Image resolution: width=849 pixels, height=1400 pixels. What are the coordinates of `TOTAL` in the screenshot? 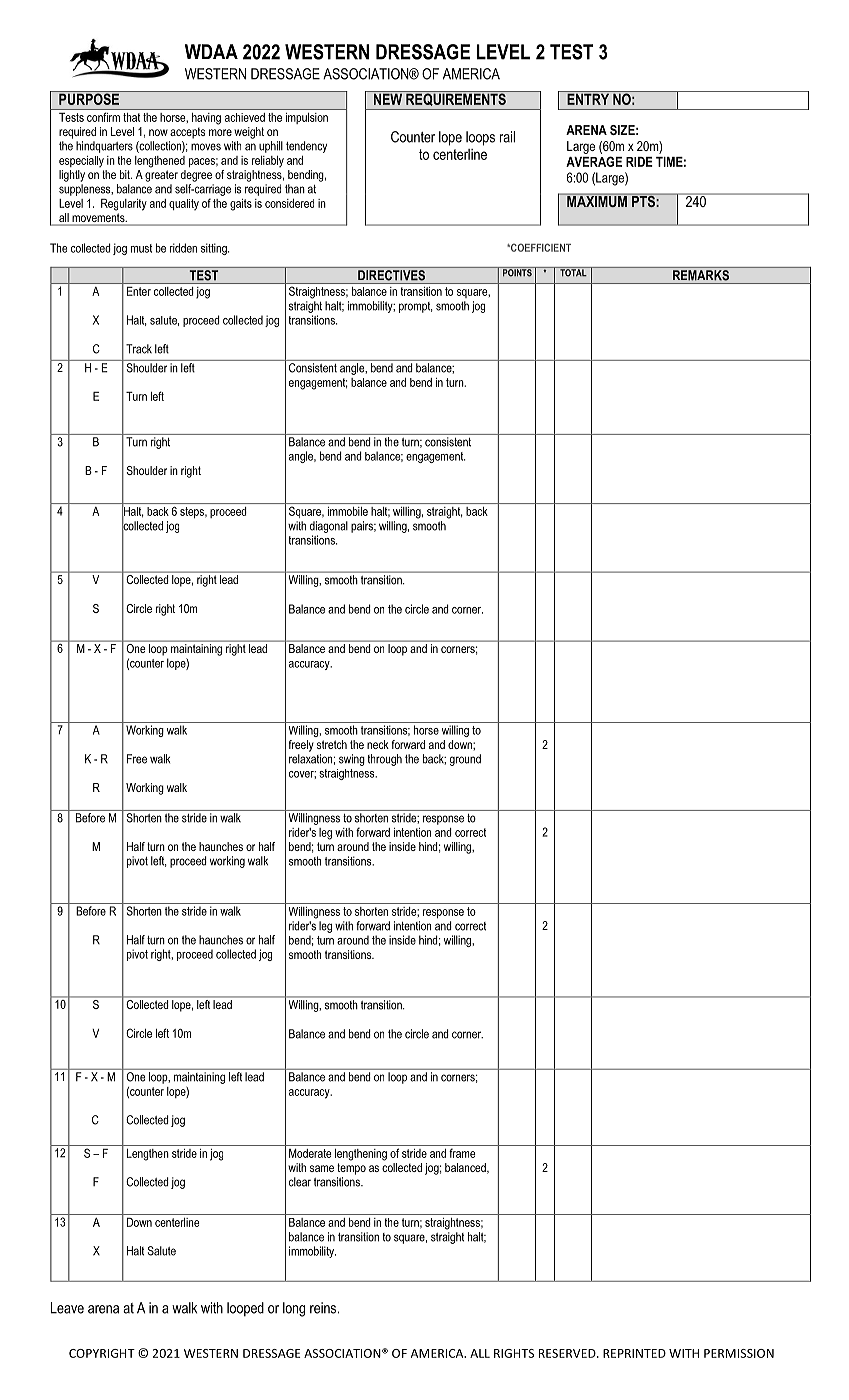 It's located at (573, 272).
